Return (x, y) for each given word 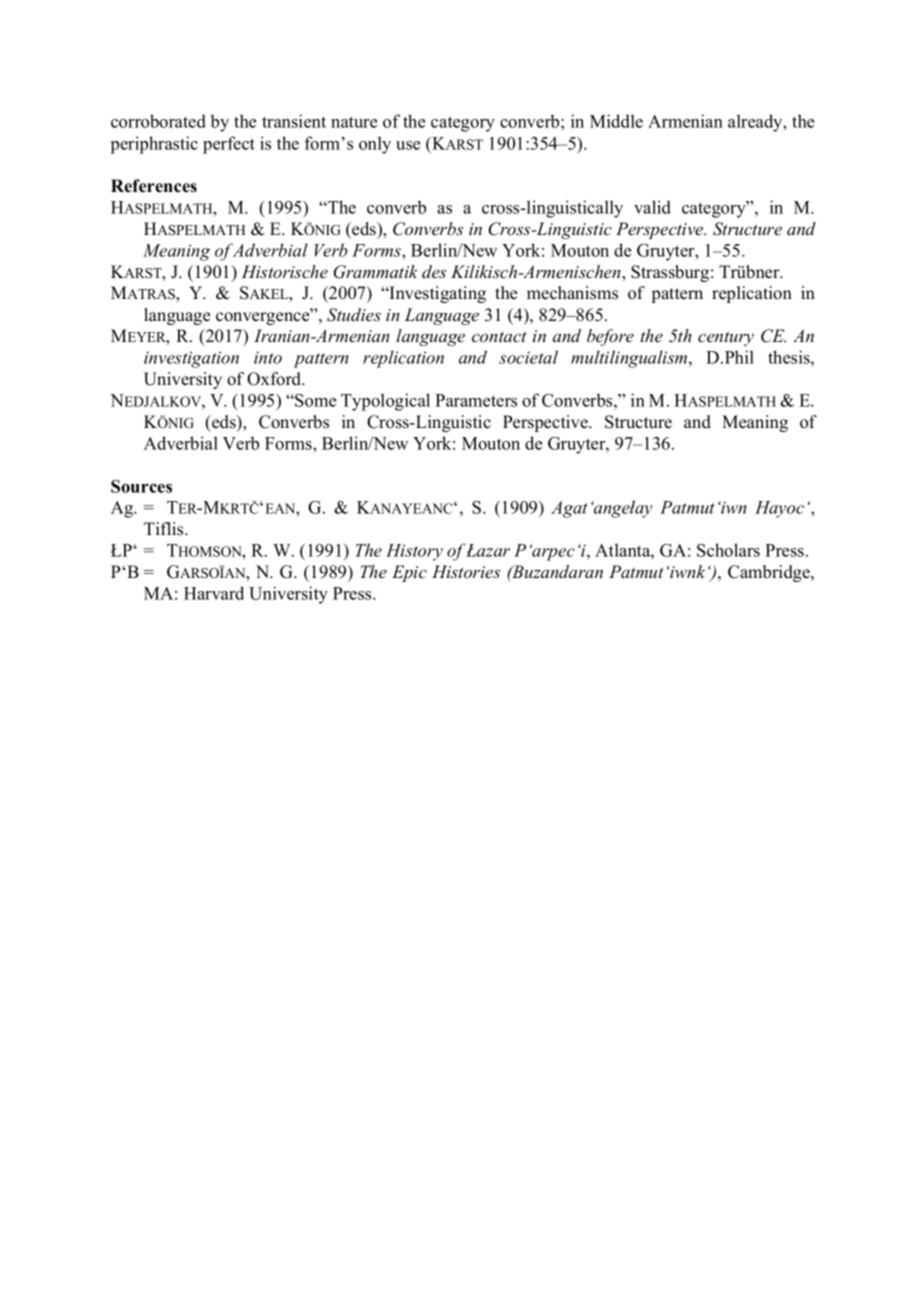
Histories (466, 572)
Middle (616, 121)
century (726, 338)
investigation (191, 359)
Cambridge (770, 573)
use (408, 145)
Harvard (214, 593)
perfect (229, 145)
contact (499, 337)
